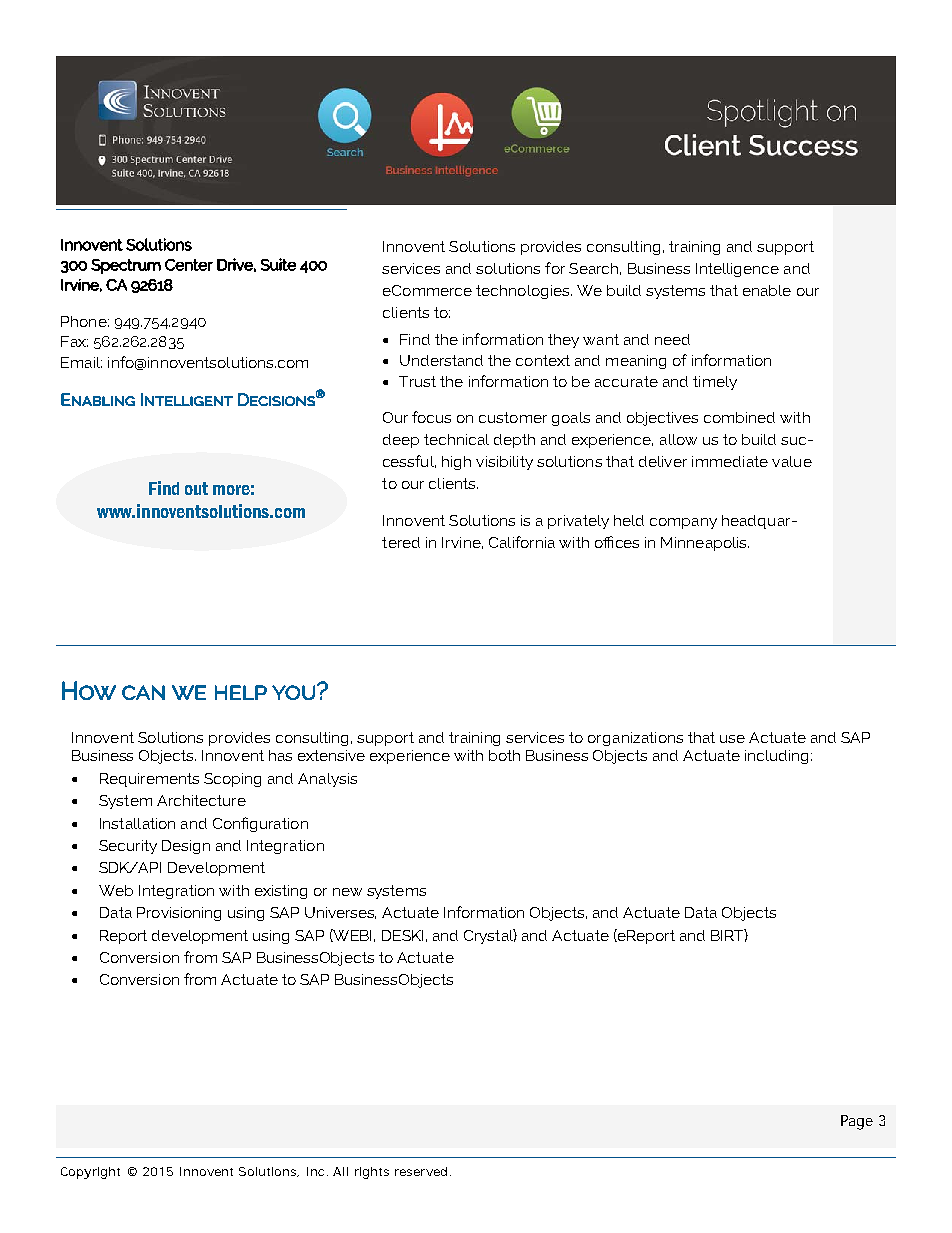  I want to click on technologies, so click(524, 292).
